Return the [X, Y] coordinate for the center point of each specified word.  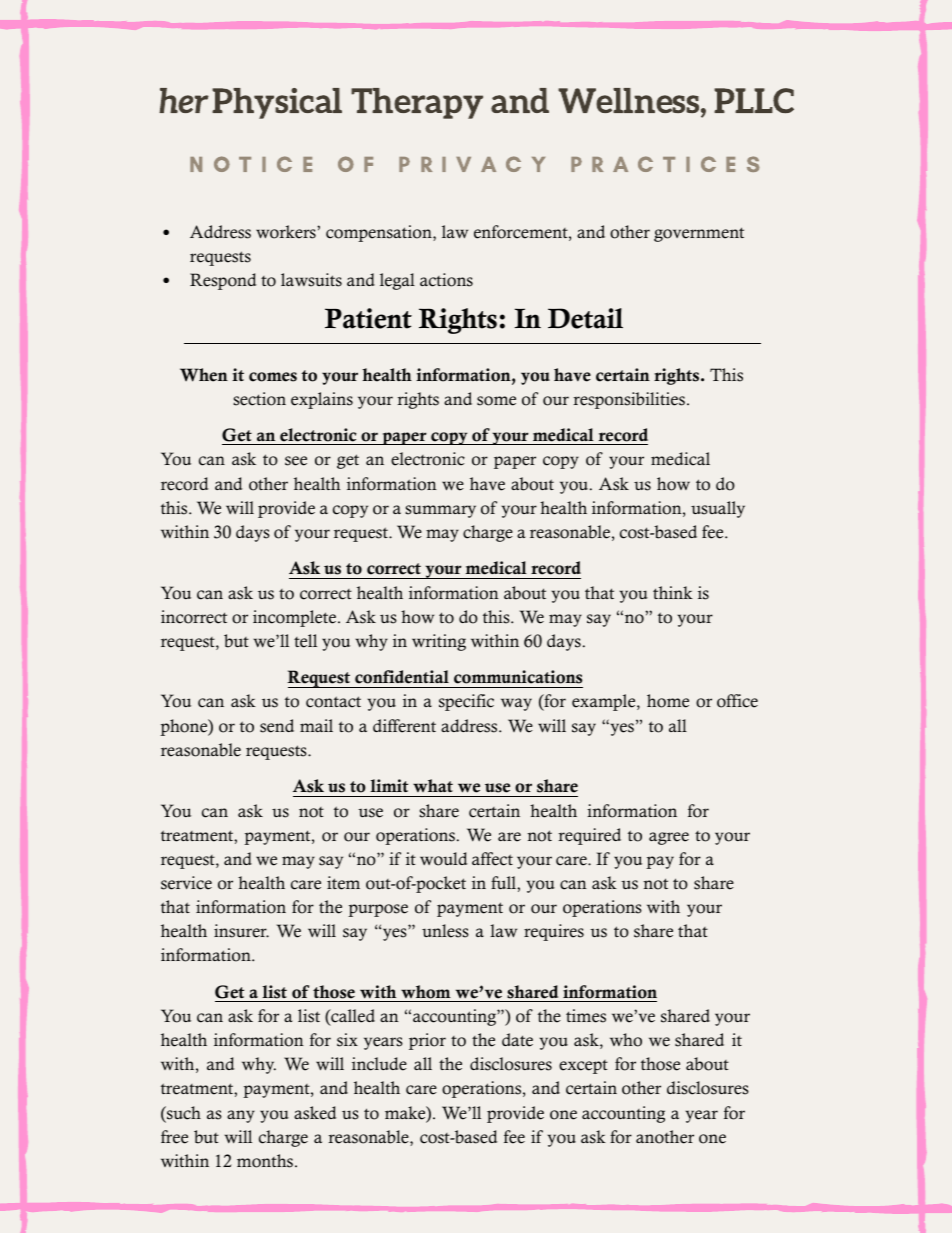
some [496, 401]
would [443, 859]
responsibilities [629, 400]
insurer [241, 931]
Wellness [630, 100]
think [673, 592]
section [259, 399]
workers [287, 232]
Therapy [417, 103]
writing [439, 642]
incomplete [296, 618]
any [241, 1116]
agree [669, 838]
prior [427, 1041]
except [583, 1067]
